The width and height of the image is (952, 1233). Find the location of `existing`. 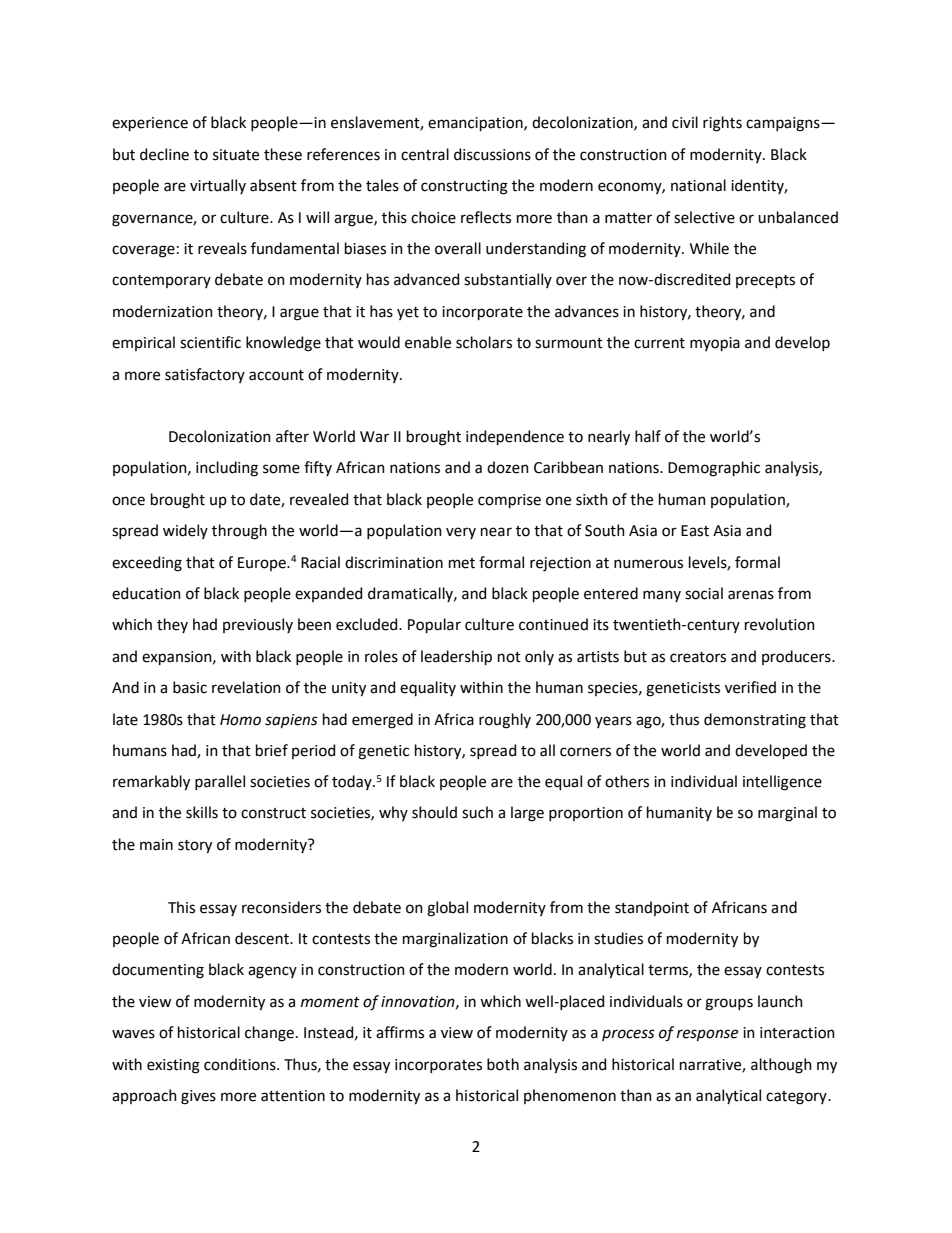

existing is located at coordinates (173, 1066).
